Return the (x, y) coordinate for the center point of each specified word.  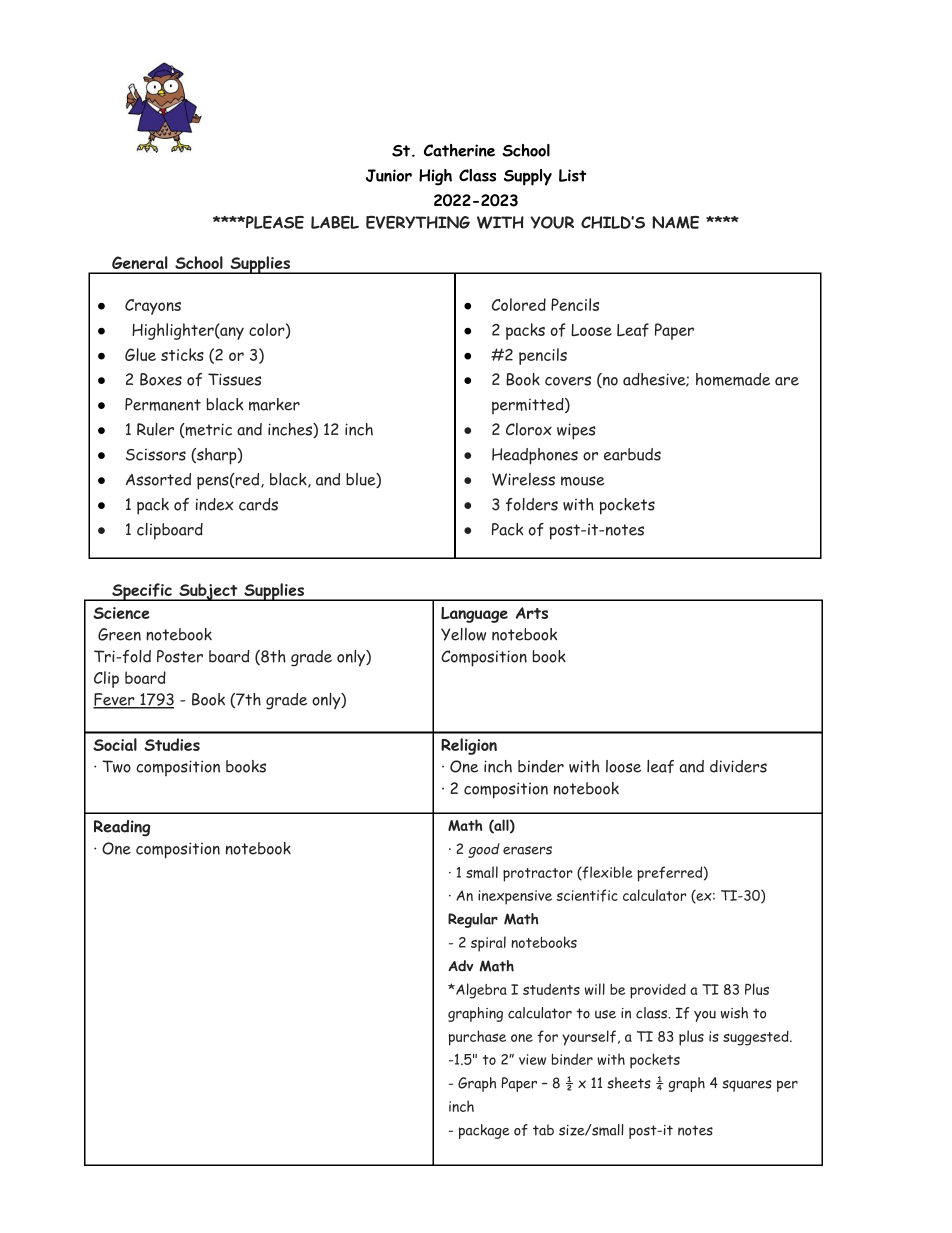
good (484, 850)
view (532, 1059)
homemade (733, 379)
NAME (675, 222)
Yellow (463, 634)
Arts (531, 613)
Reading (122, 828)
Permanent (163, 404)
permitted (529, 406)
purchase (477, 1038)
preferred (669, 874)
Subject (208, 592)
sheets (629, 1083)
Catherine (459, 150)
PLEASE (274, 222)
